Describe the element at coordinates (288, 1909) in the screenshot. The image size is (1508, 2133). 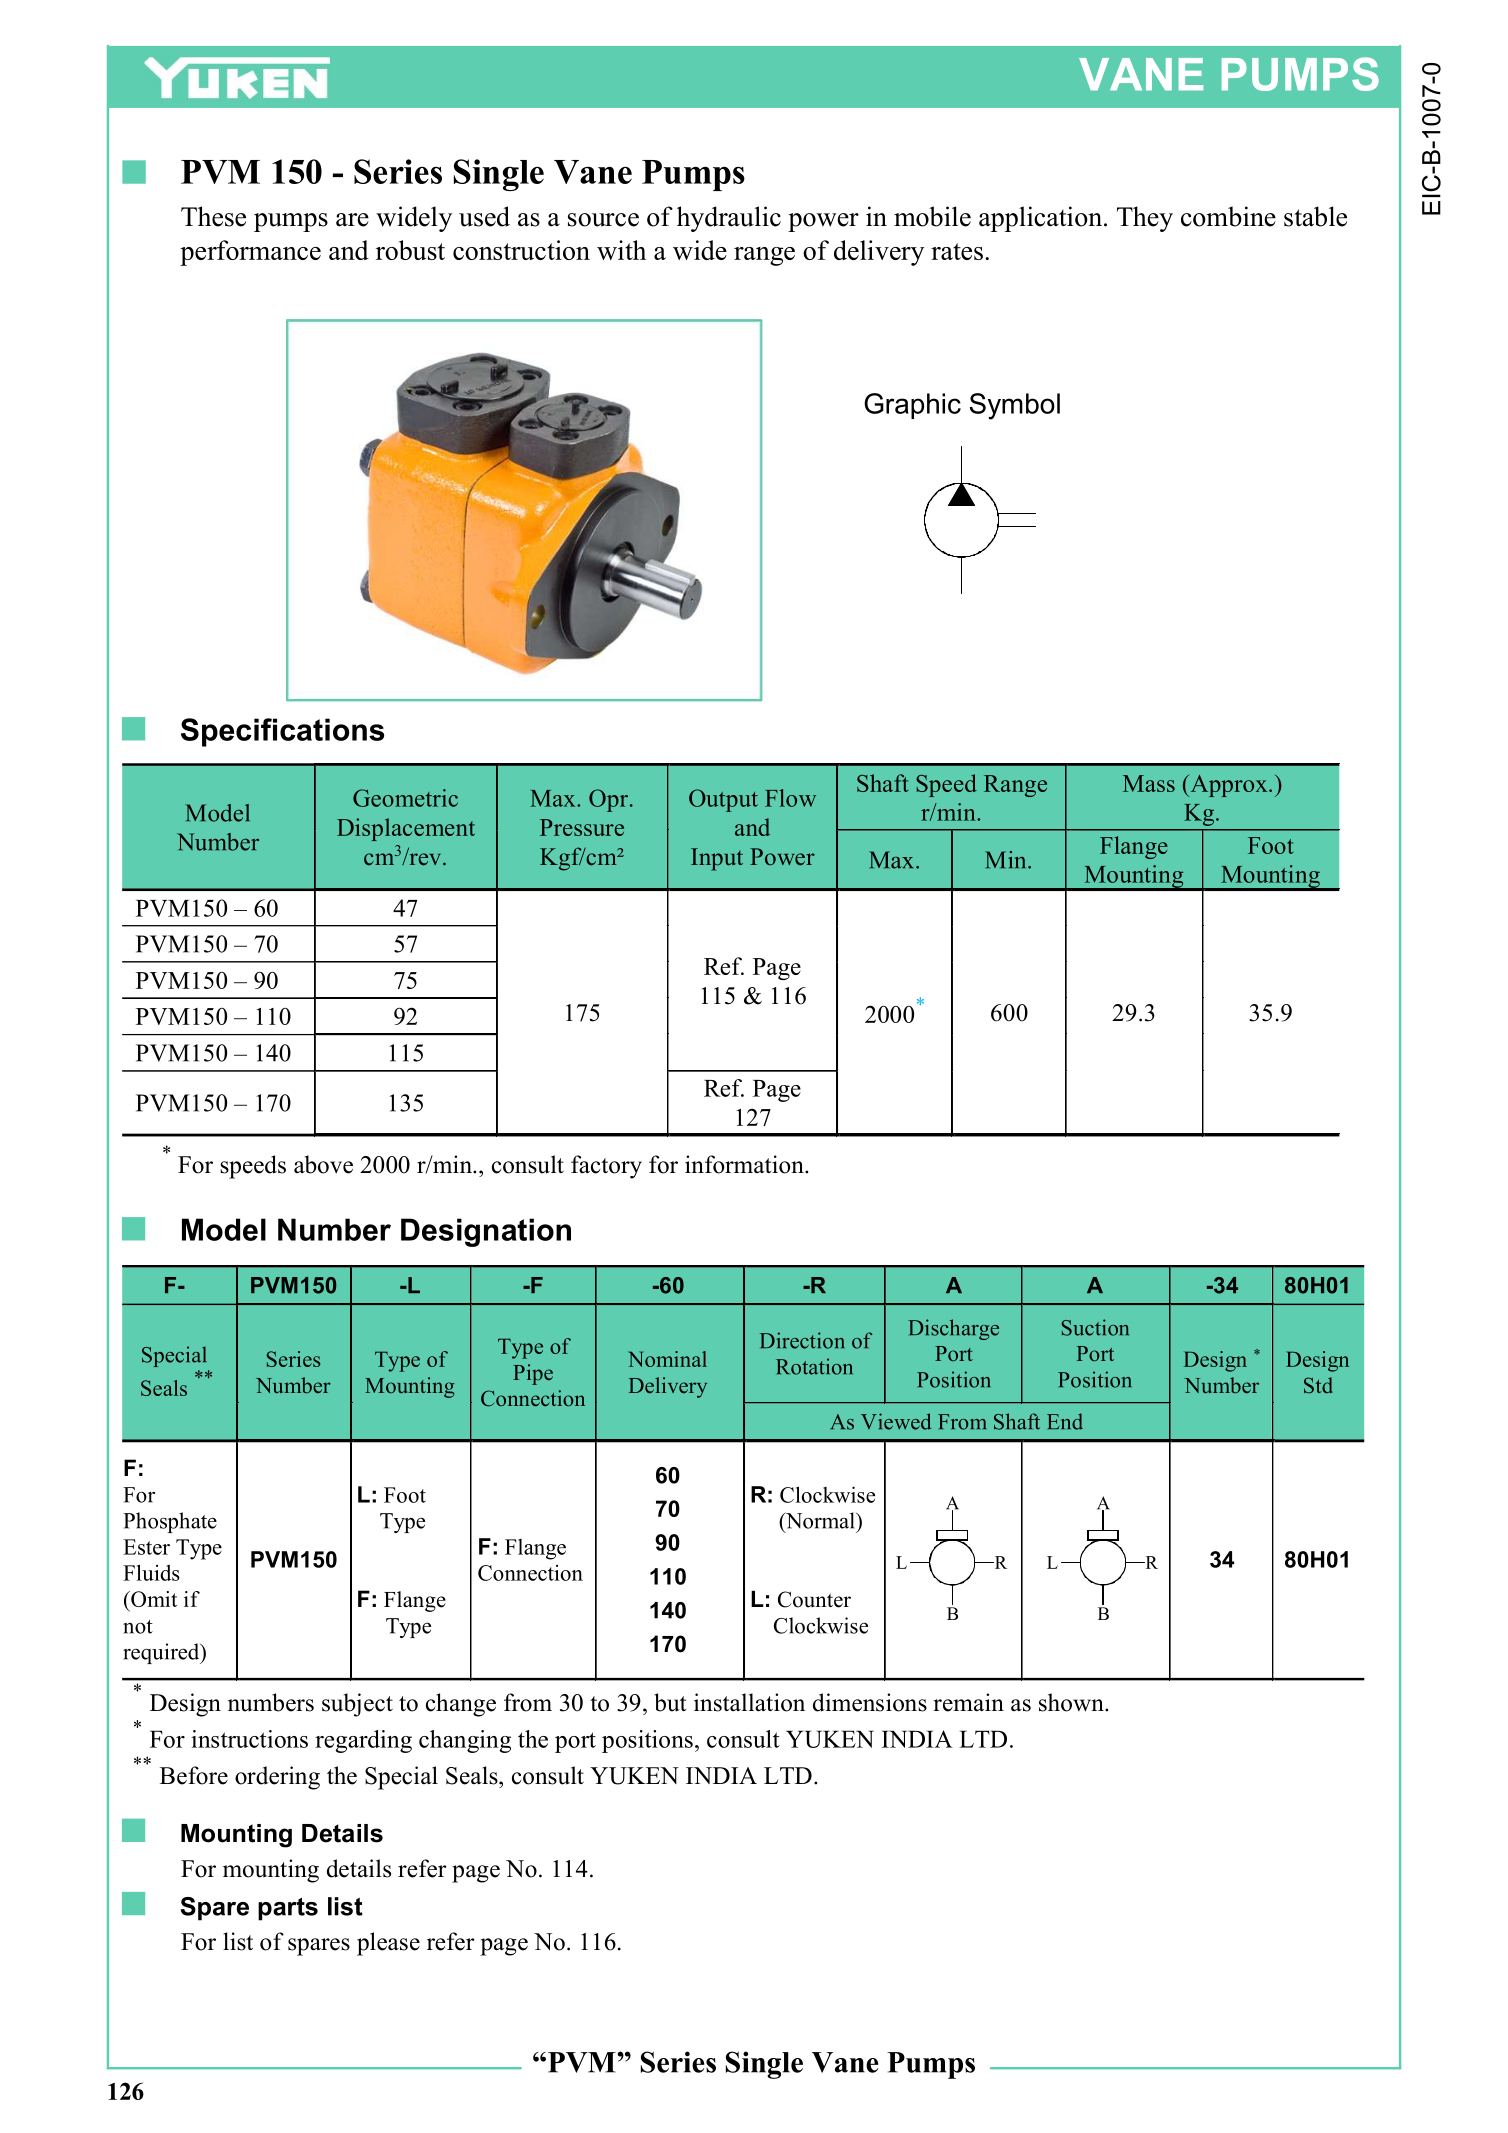
I see `parts` at that location.
